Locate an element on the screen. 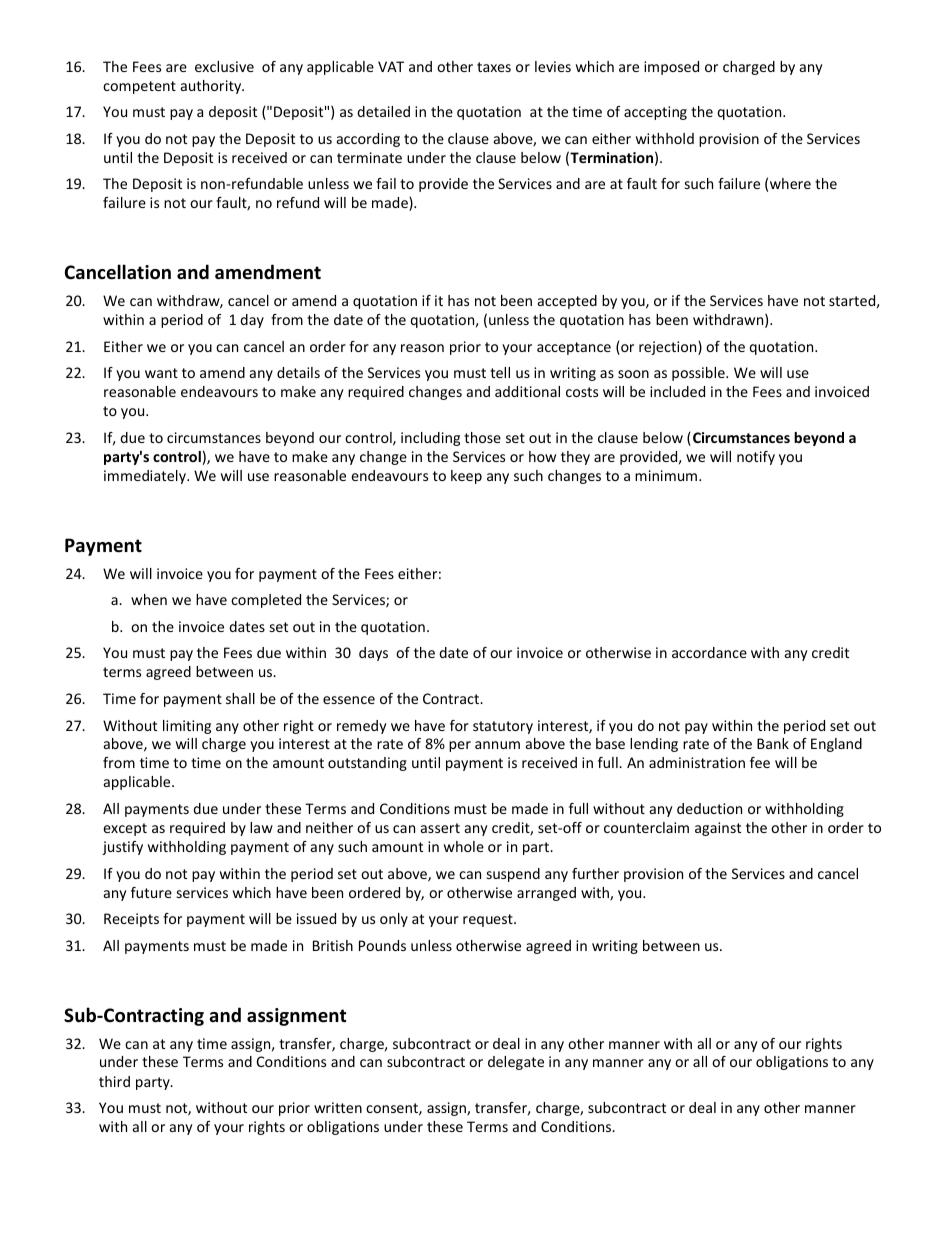 The height and width of the screenshot is (1233, 952). third is located at coordinates (114, 1081).
